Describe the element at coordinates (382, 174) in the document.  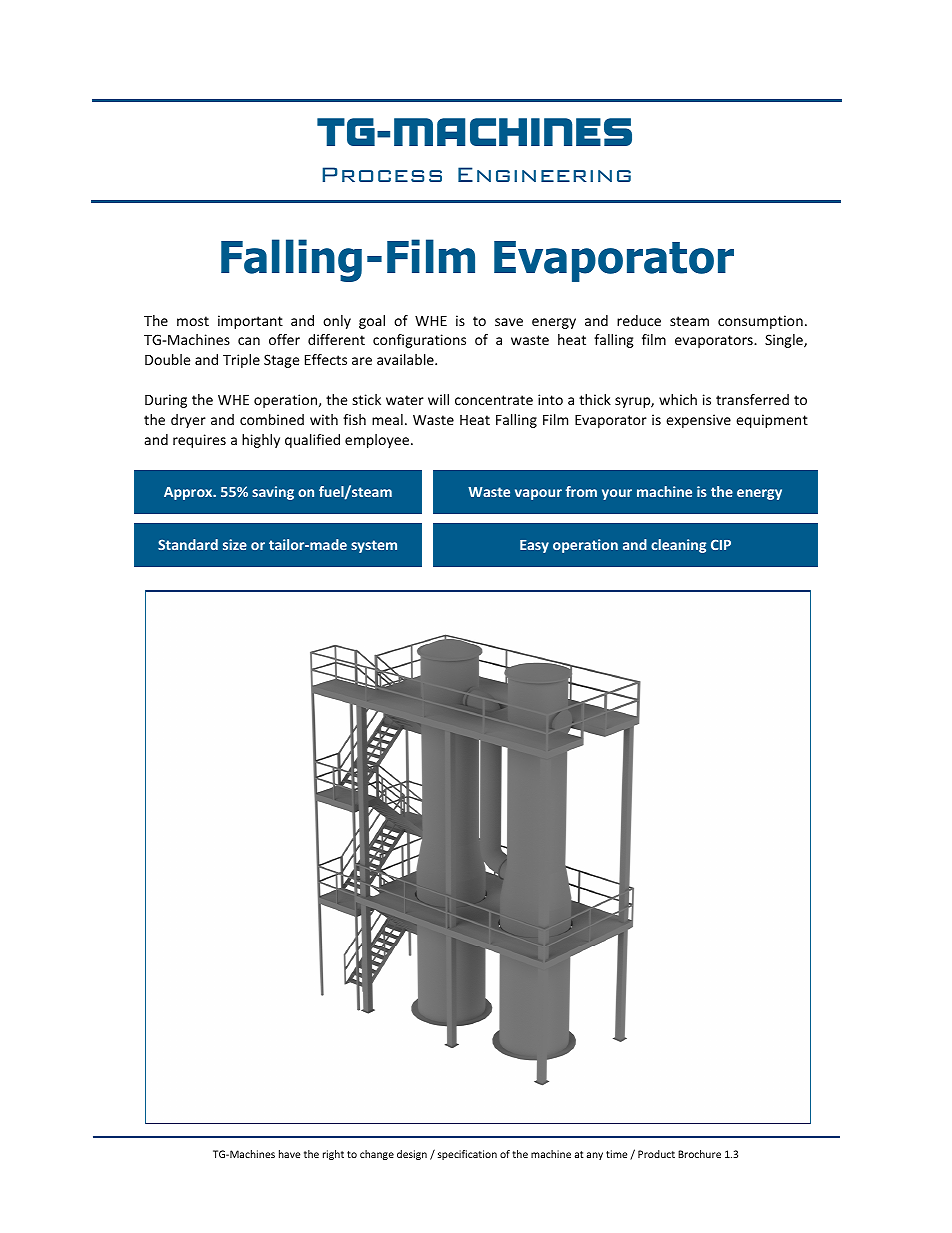
I see `Process` at that location.
